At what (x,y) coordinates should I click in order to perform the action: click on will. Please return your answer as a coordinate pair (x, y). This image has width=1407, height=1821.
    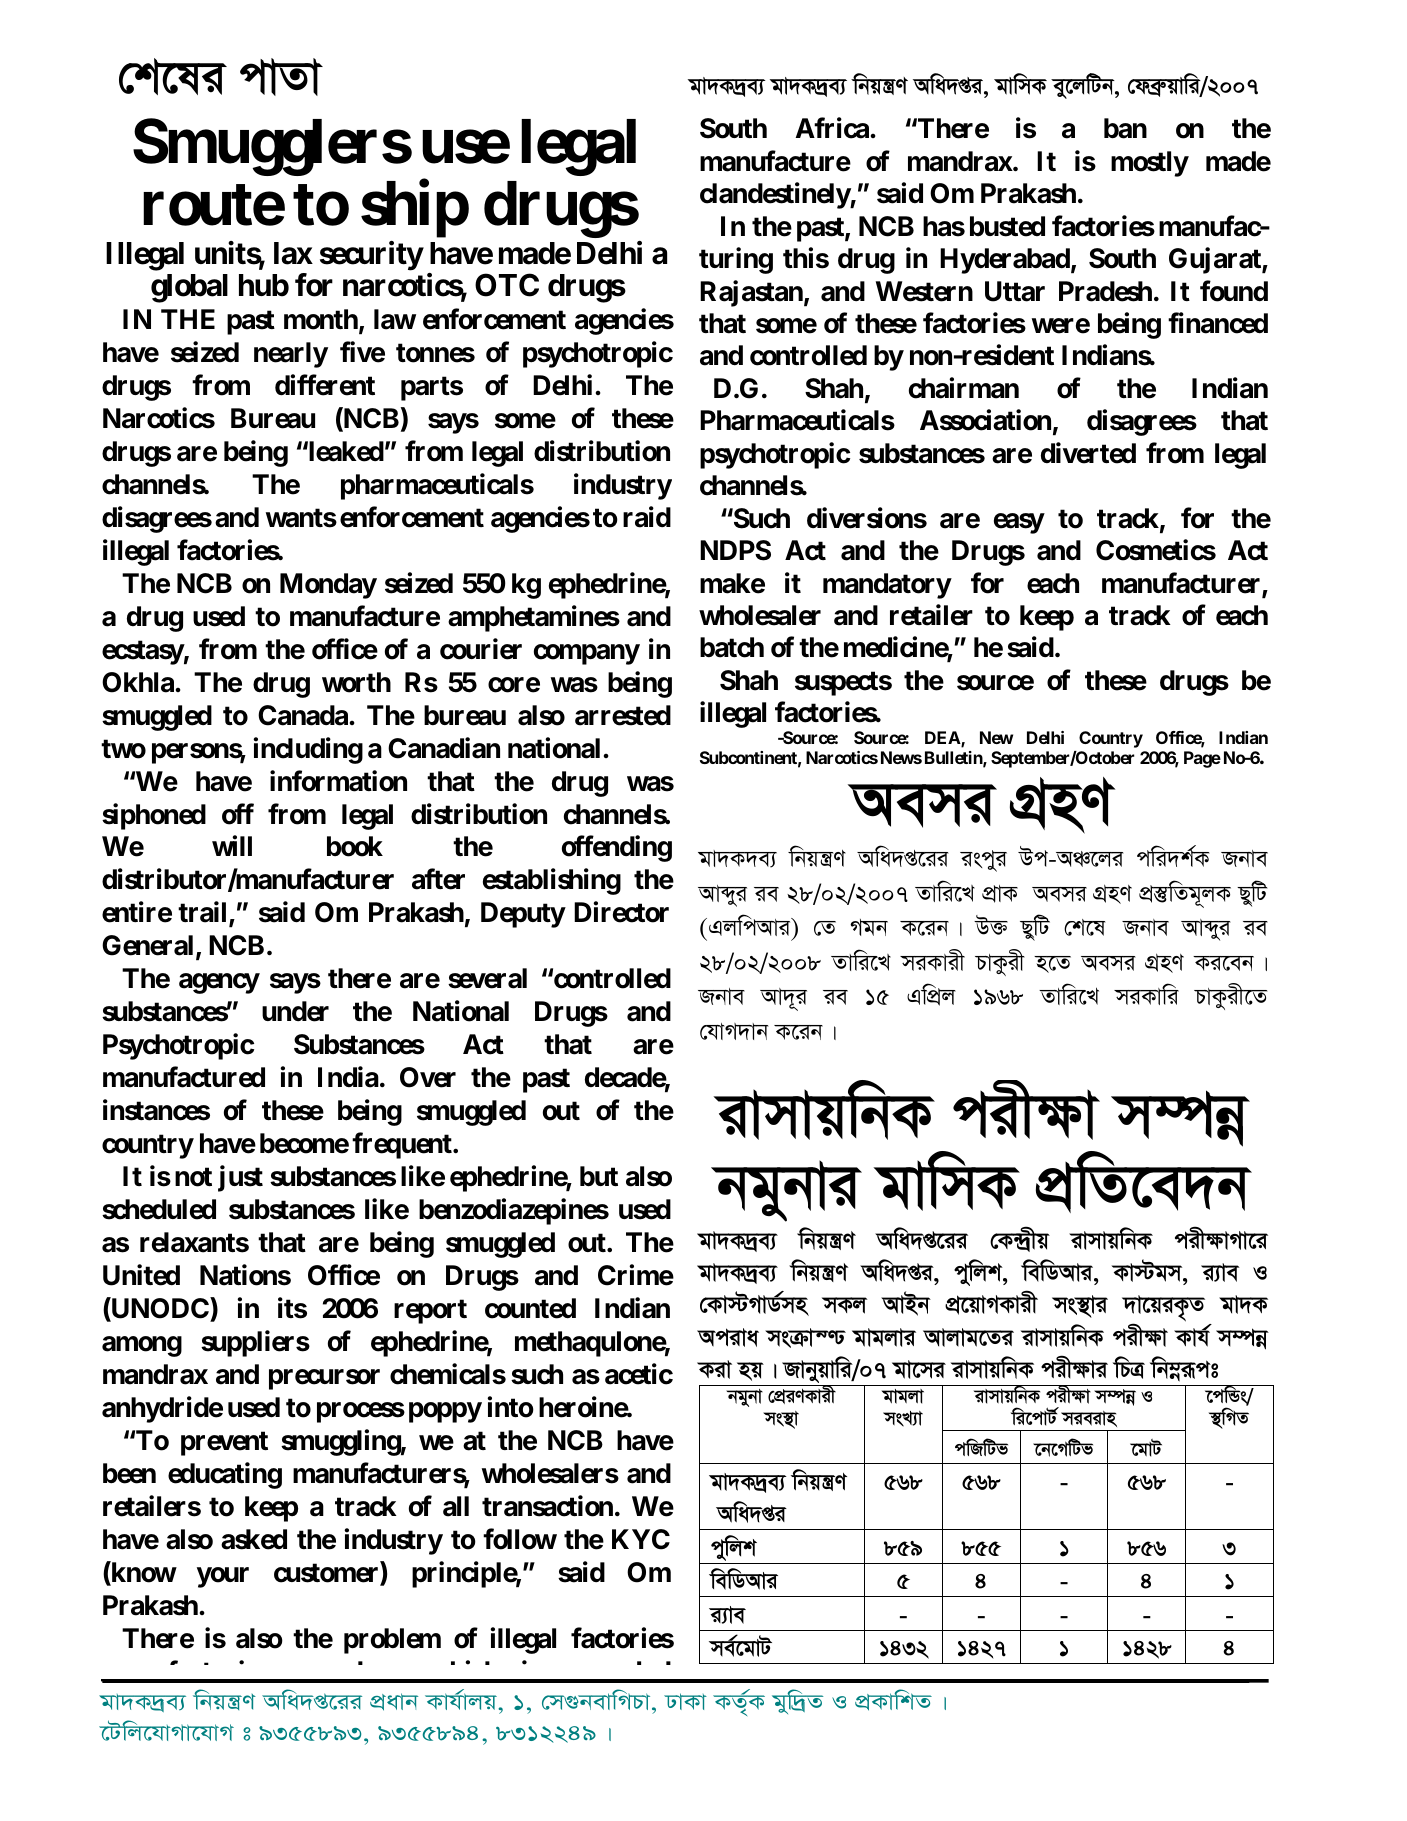
    Looking at the image, I should click on (232, 846).
